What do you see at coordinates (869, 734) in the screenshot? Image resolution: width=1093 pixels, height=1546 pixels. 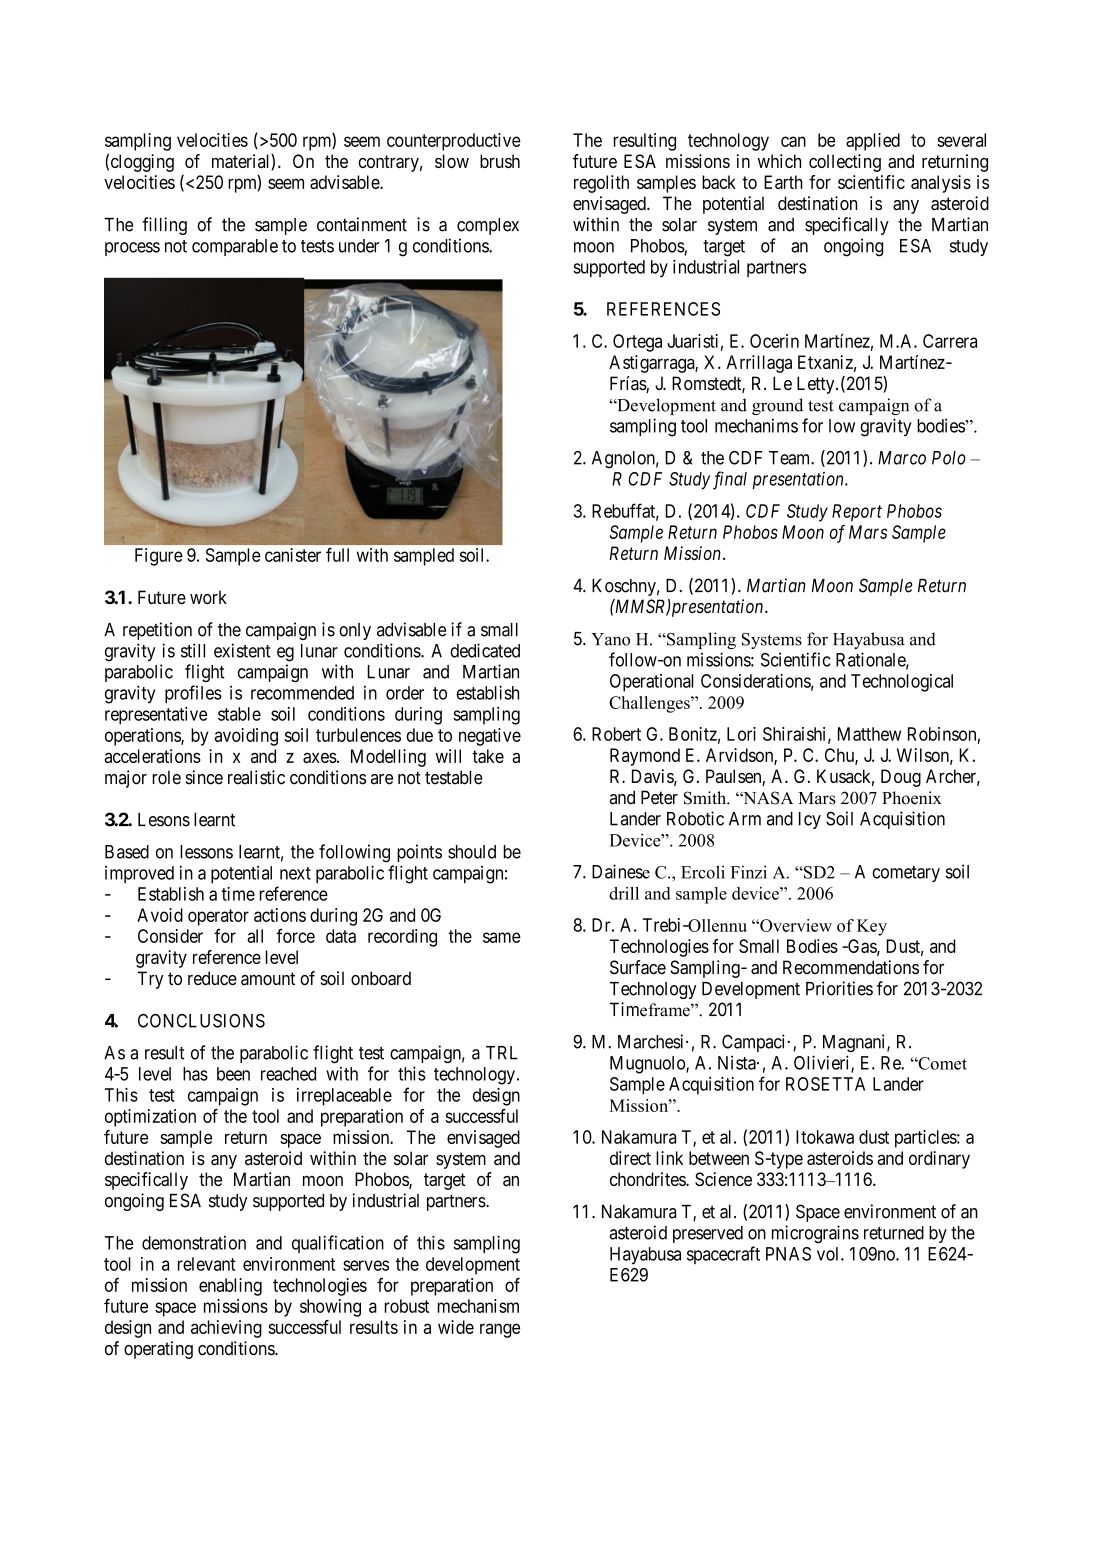 I see `Matthew` at bounding box center [869, 734].
